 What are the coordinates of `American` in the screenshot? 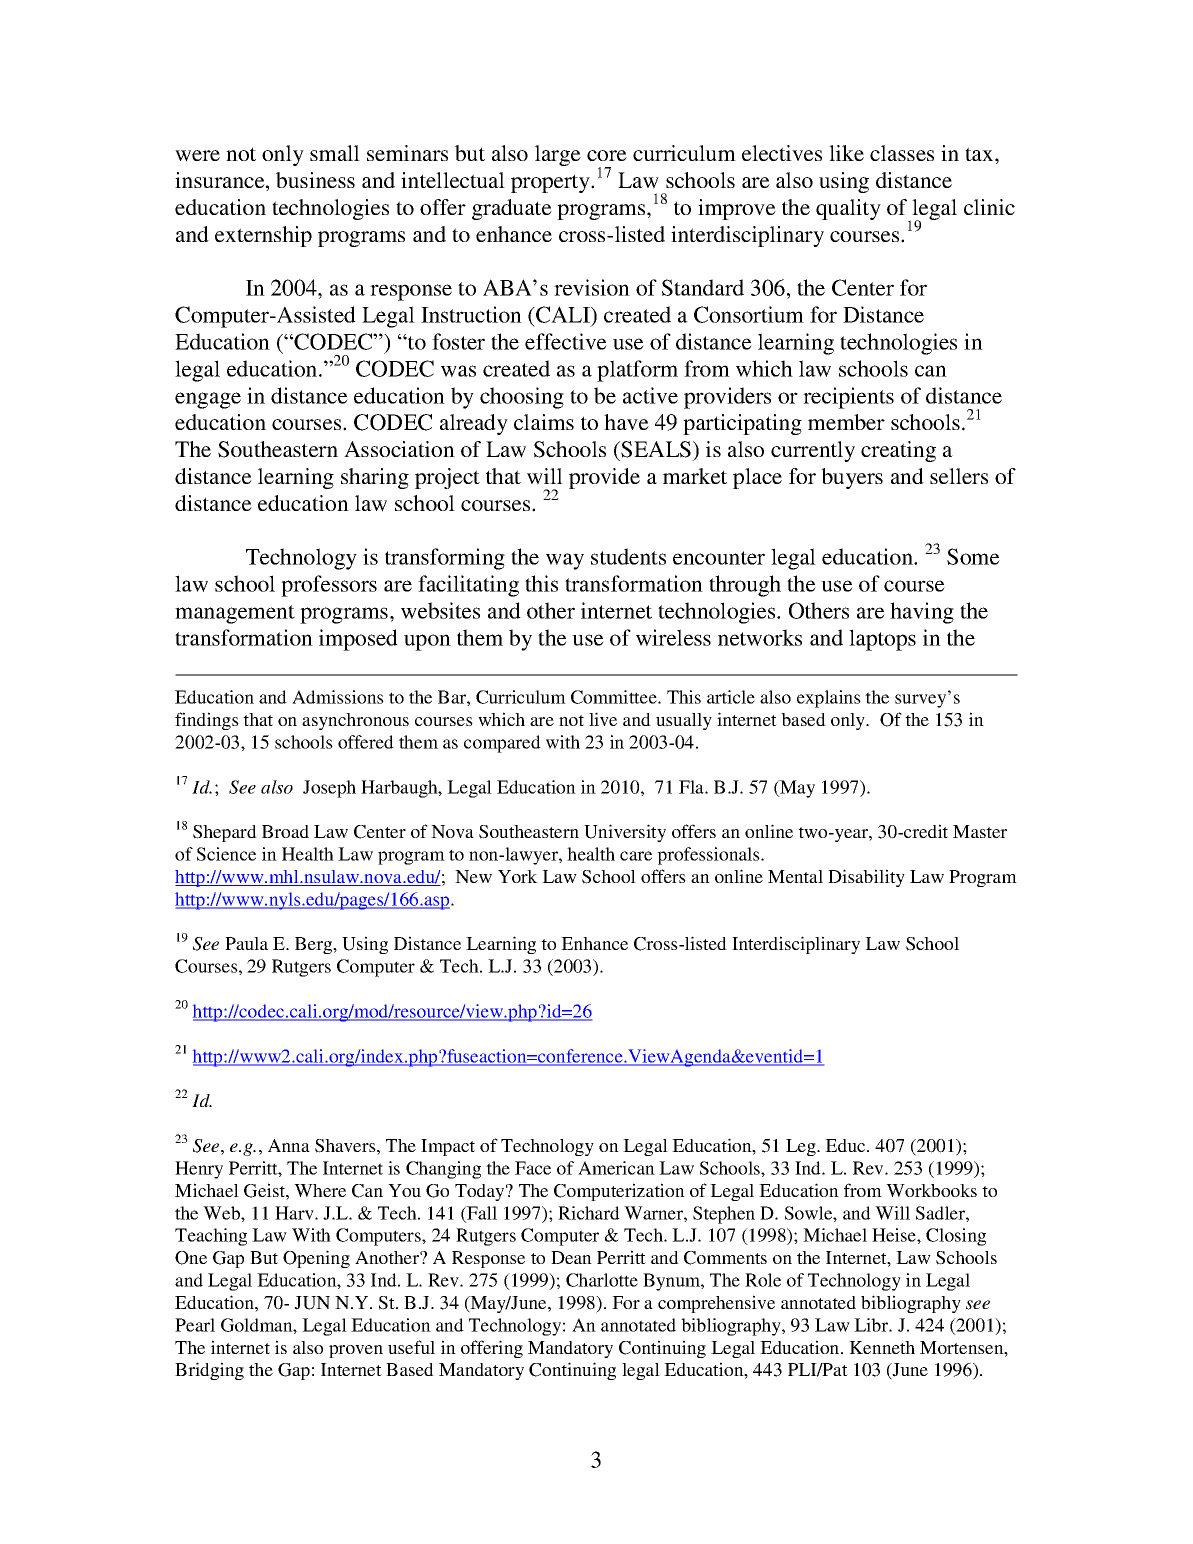 It's located at (616, 1168).
